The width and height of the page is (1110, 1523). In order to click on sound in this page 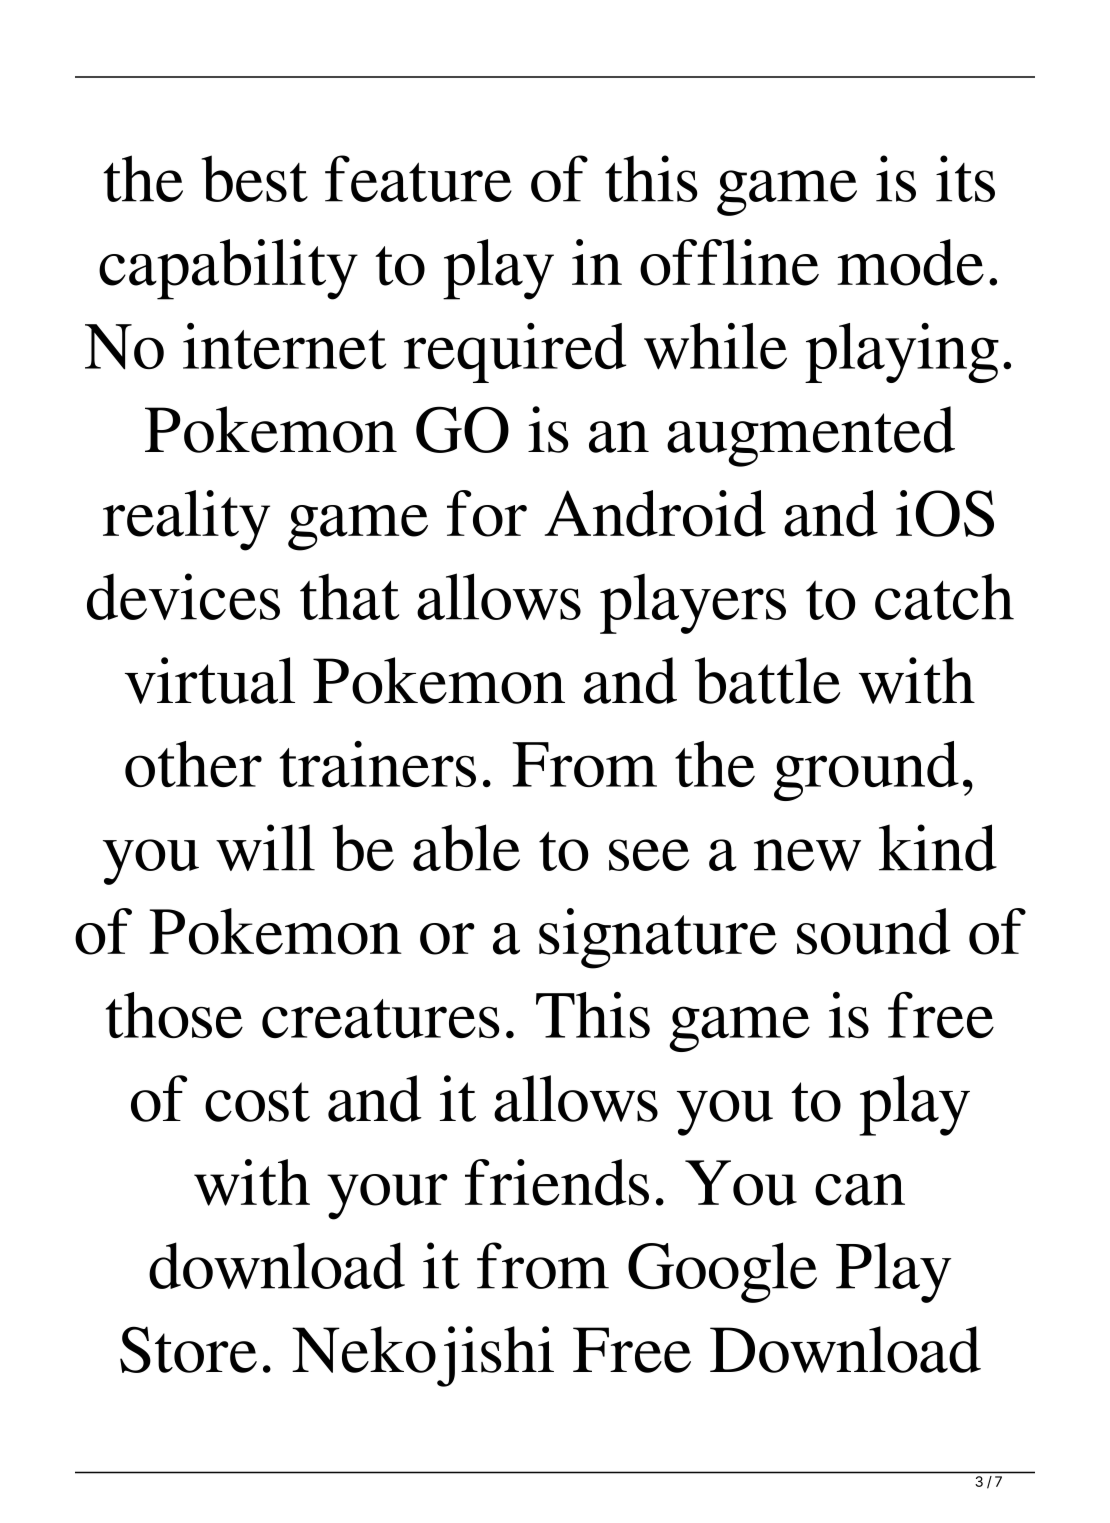, I will do `click(874, 931)`.
